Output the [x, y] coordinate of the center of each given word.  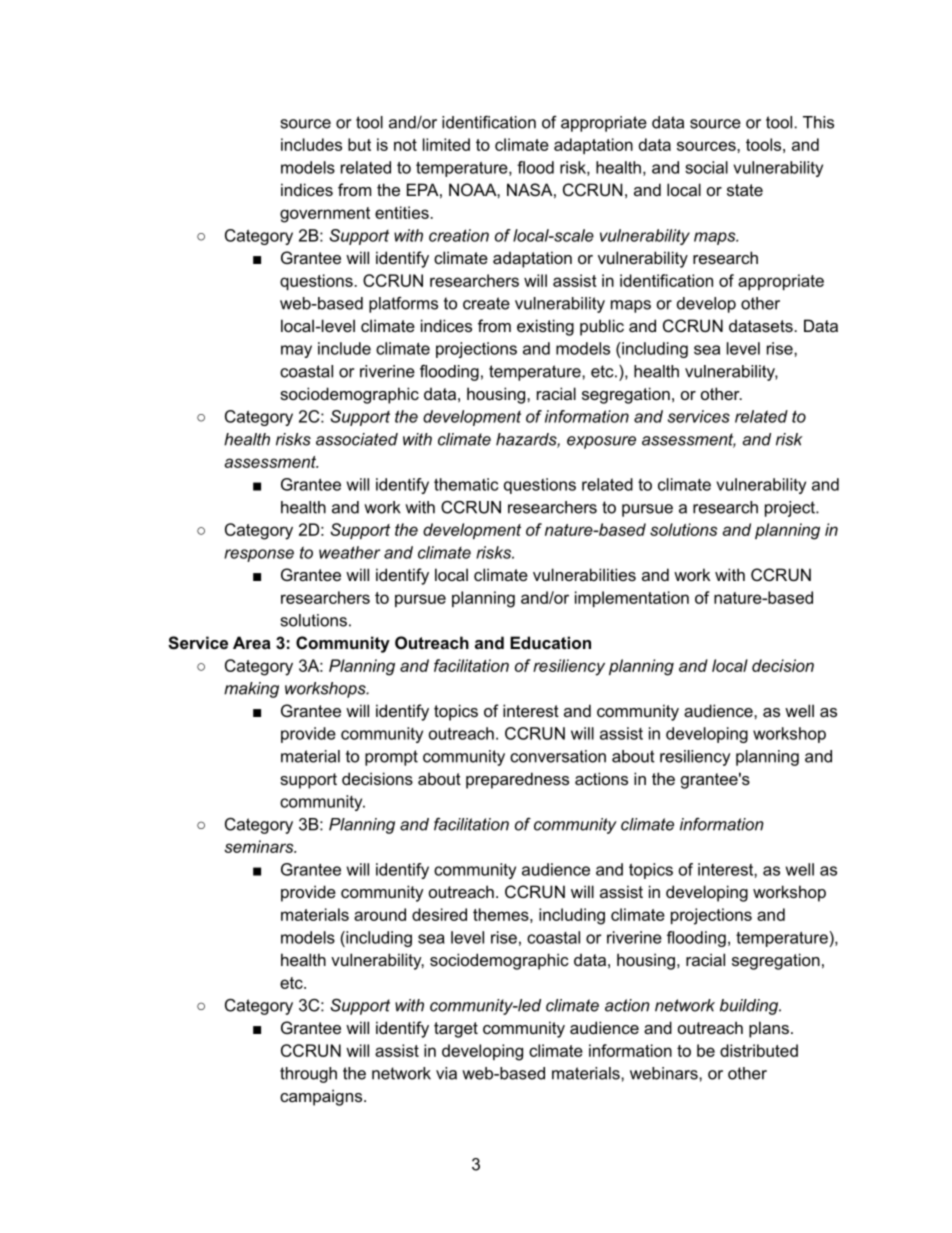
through [308, 1075]
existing [545, 327]
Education [550, 642]
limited [446, 144]
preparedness [517, 780]
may [296, 351]
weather [349, 552]
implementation [632, 599]
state [745, 190]
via [446, 1073]
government [325, 215]
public [602, 327]
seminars [260, 846]
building [750, 1007]
